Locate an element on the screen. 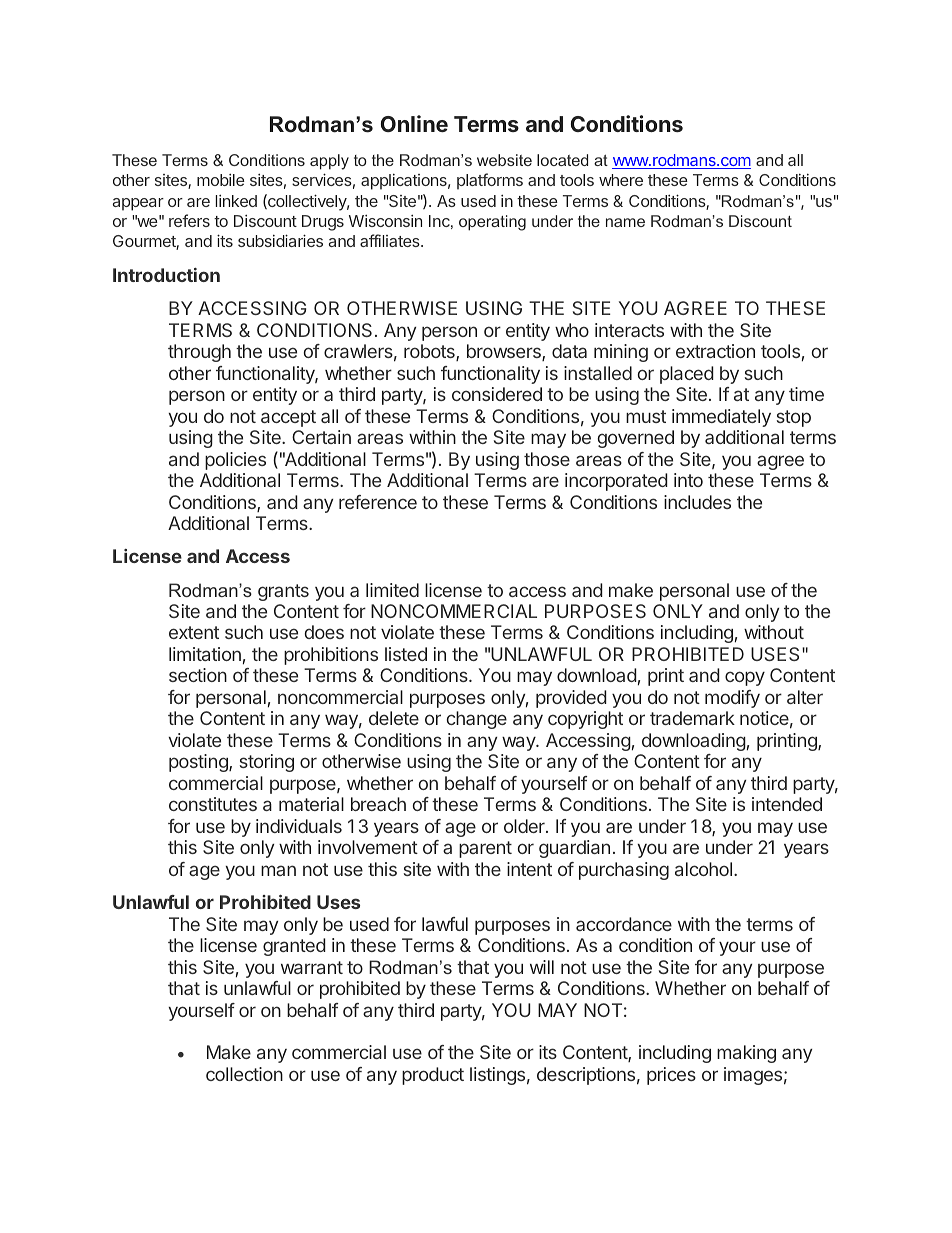  limited is located at coordinates (392, 590).
